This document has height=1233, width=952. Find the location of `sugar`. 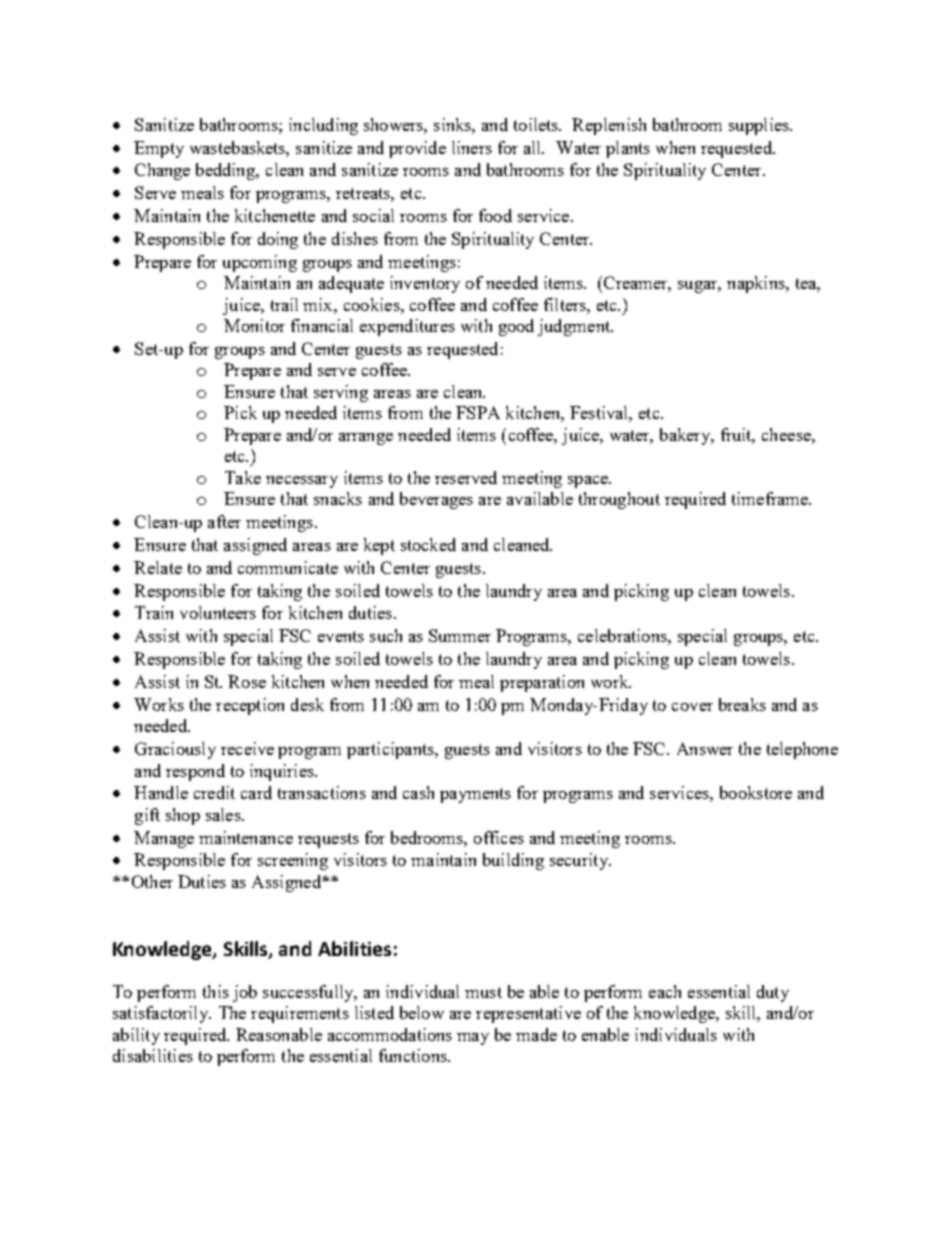

sugar is located at coordinates (699, 287).
